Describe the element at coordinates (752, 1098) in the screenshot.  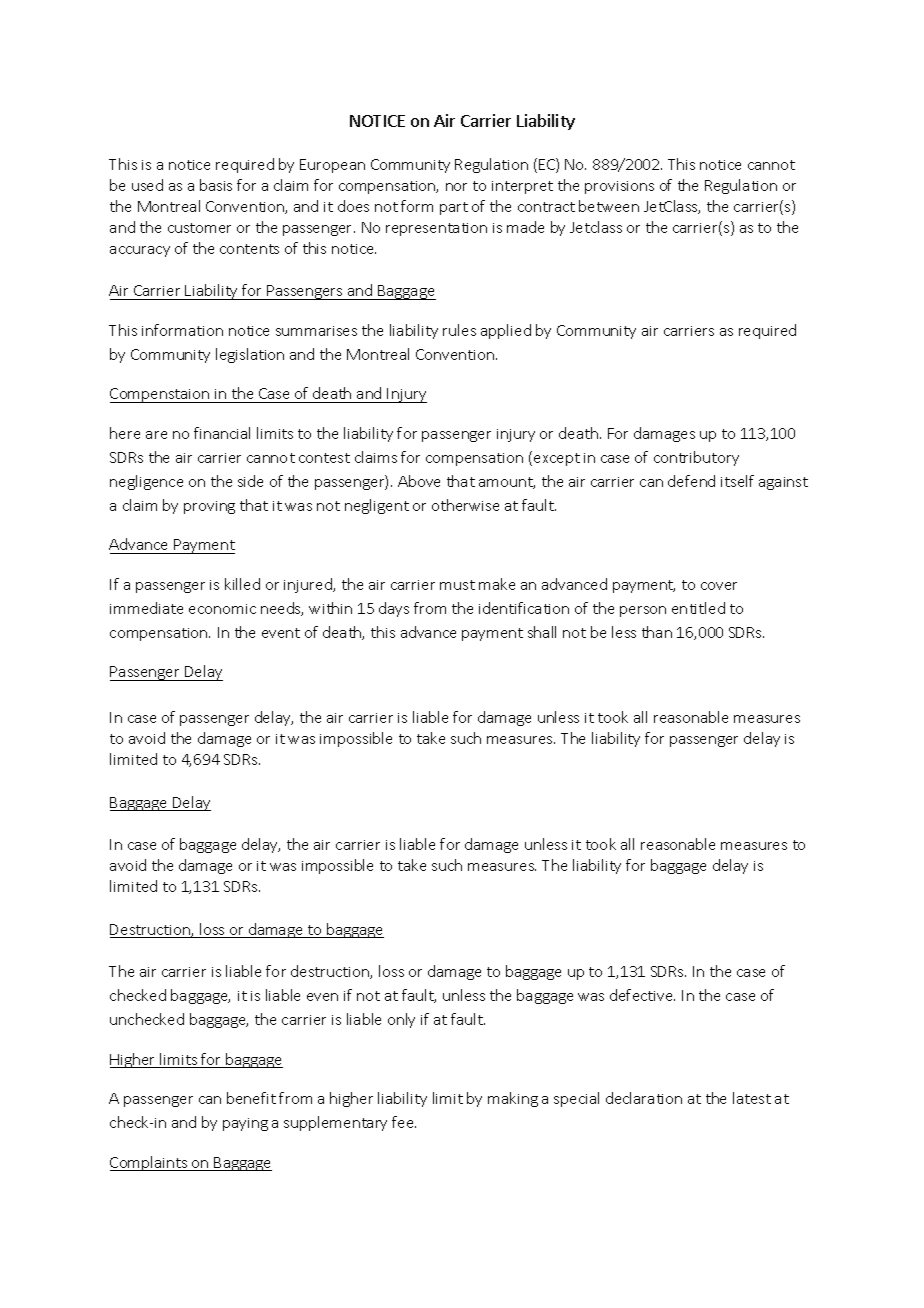
I see `latest` at that location.
